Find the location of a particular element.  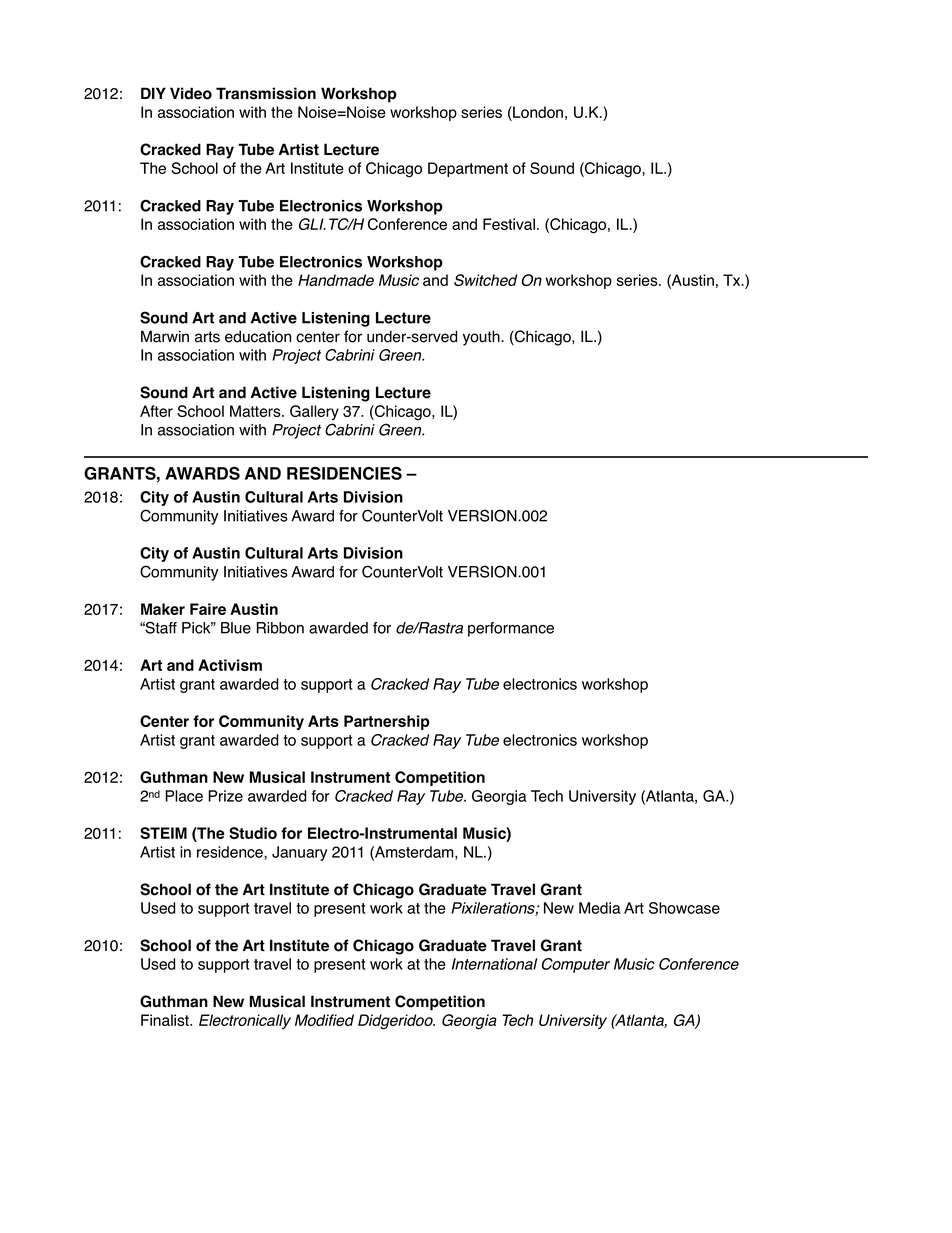

Blue is located at coordinates (236, 628).
